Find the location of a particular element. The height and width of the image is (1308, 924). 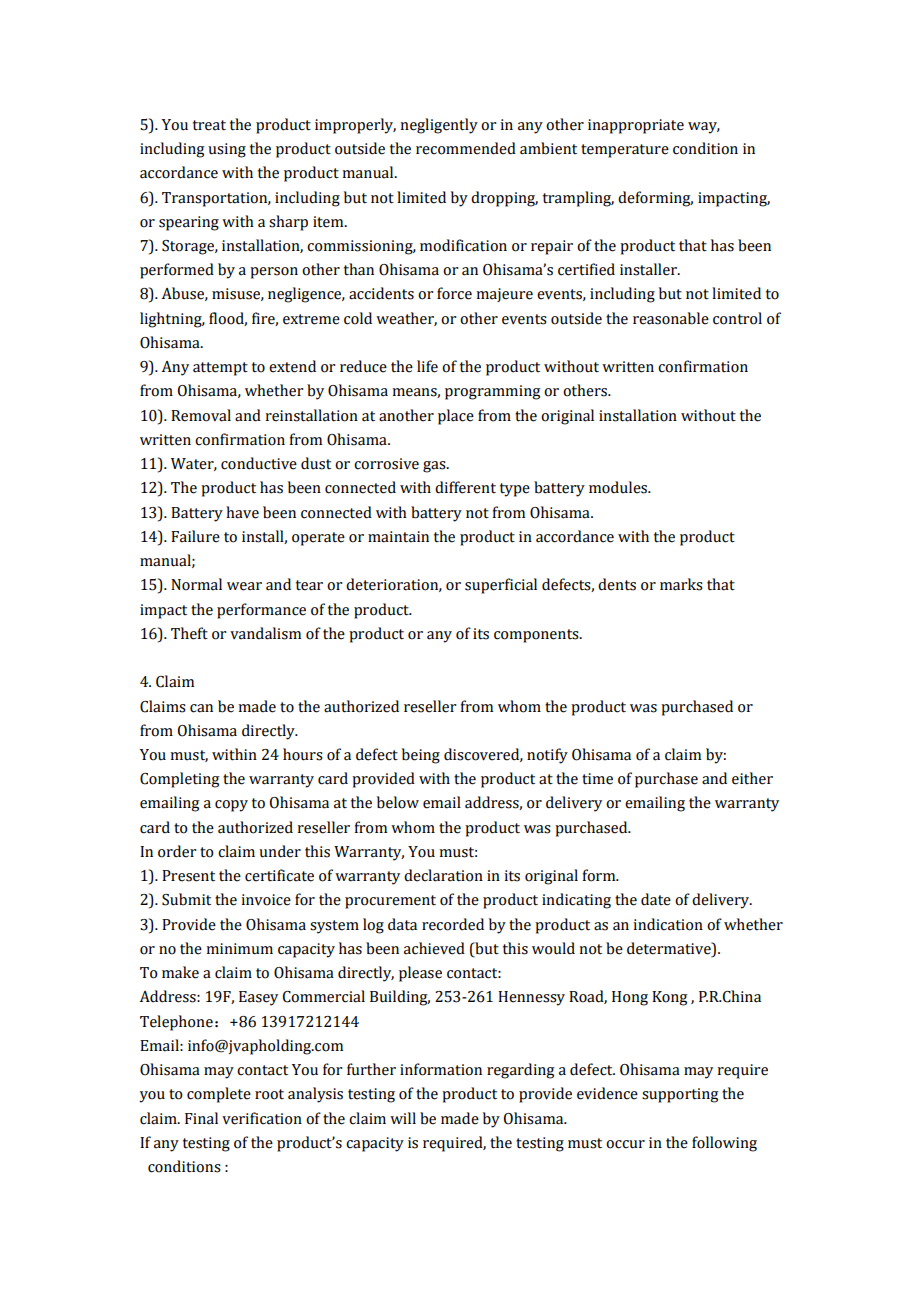

minimum is located at coordinates (239, 949).
